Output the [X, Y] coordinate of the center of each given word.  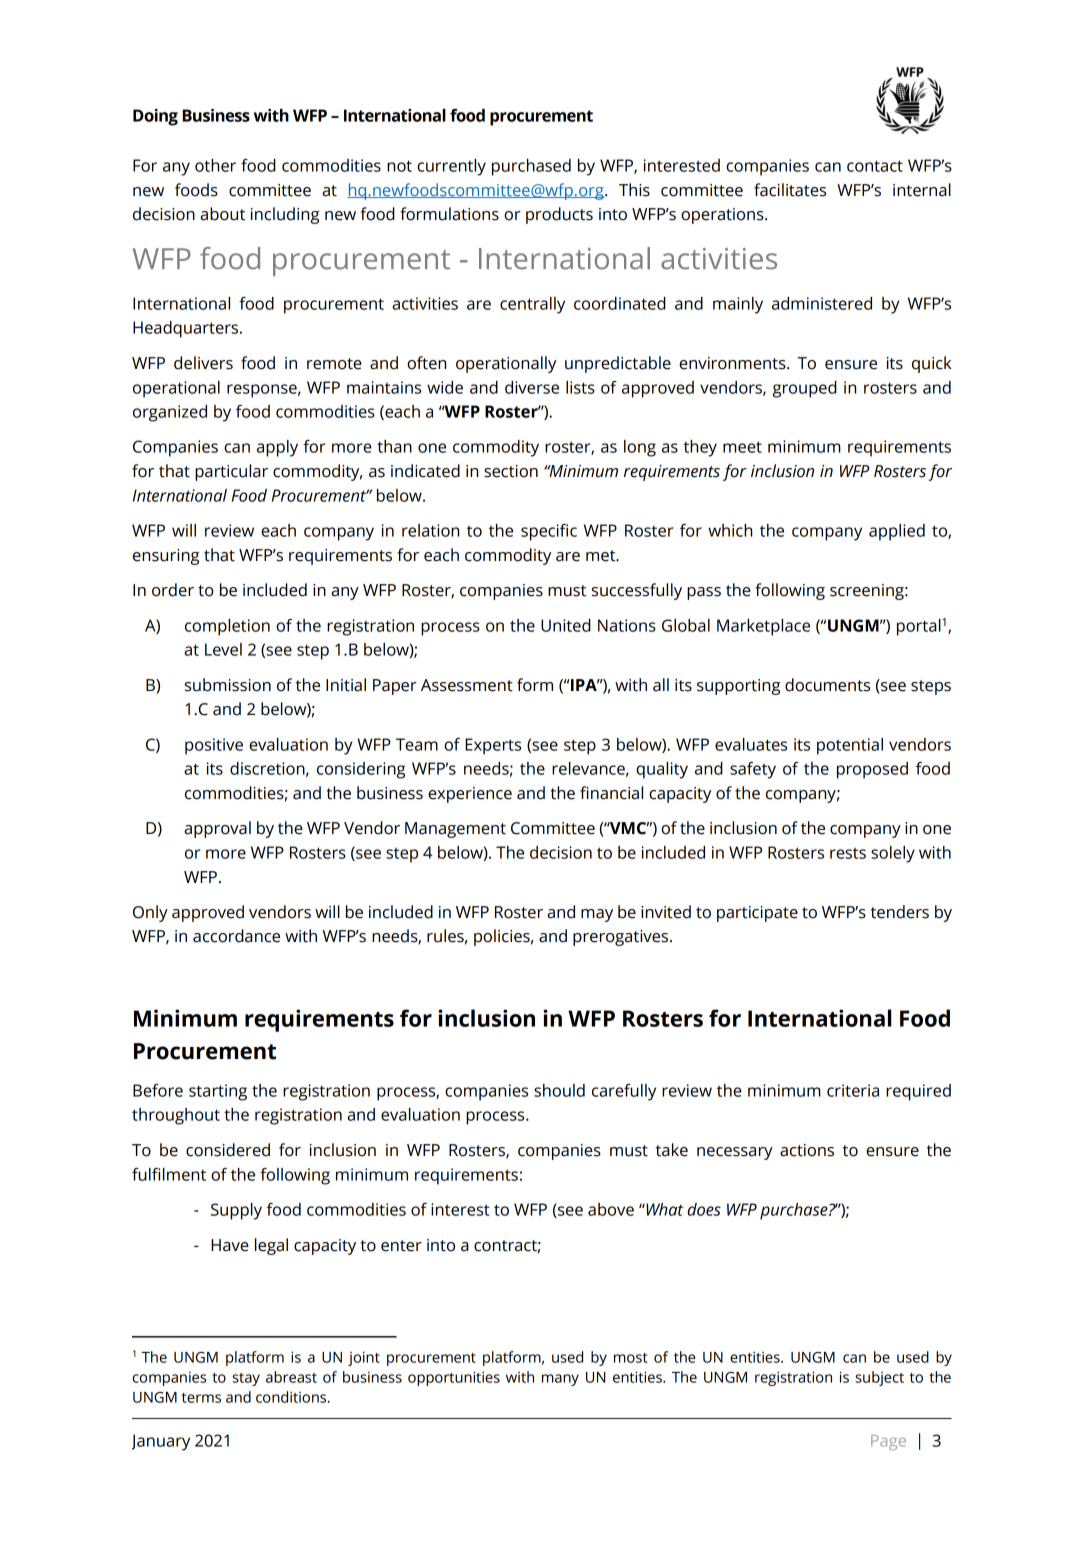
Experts [493, 746]
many [560, 1380]
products [559, 215]
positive [214, 746]
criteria [853, 1090]
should [559, 1090]
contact [875, 166]
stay [246, 1379]
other [215, 165]
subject [879, 1378]
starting [218, 1092]
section [511, 471]
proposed [872, 770]
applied [897, 532]
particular [231, 472]
